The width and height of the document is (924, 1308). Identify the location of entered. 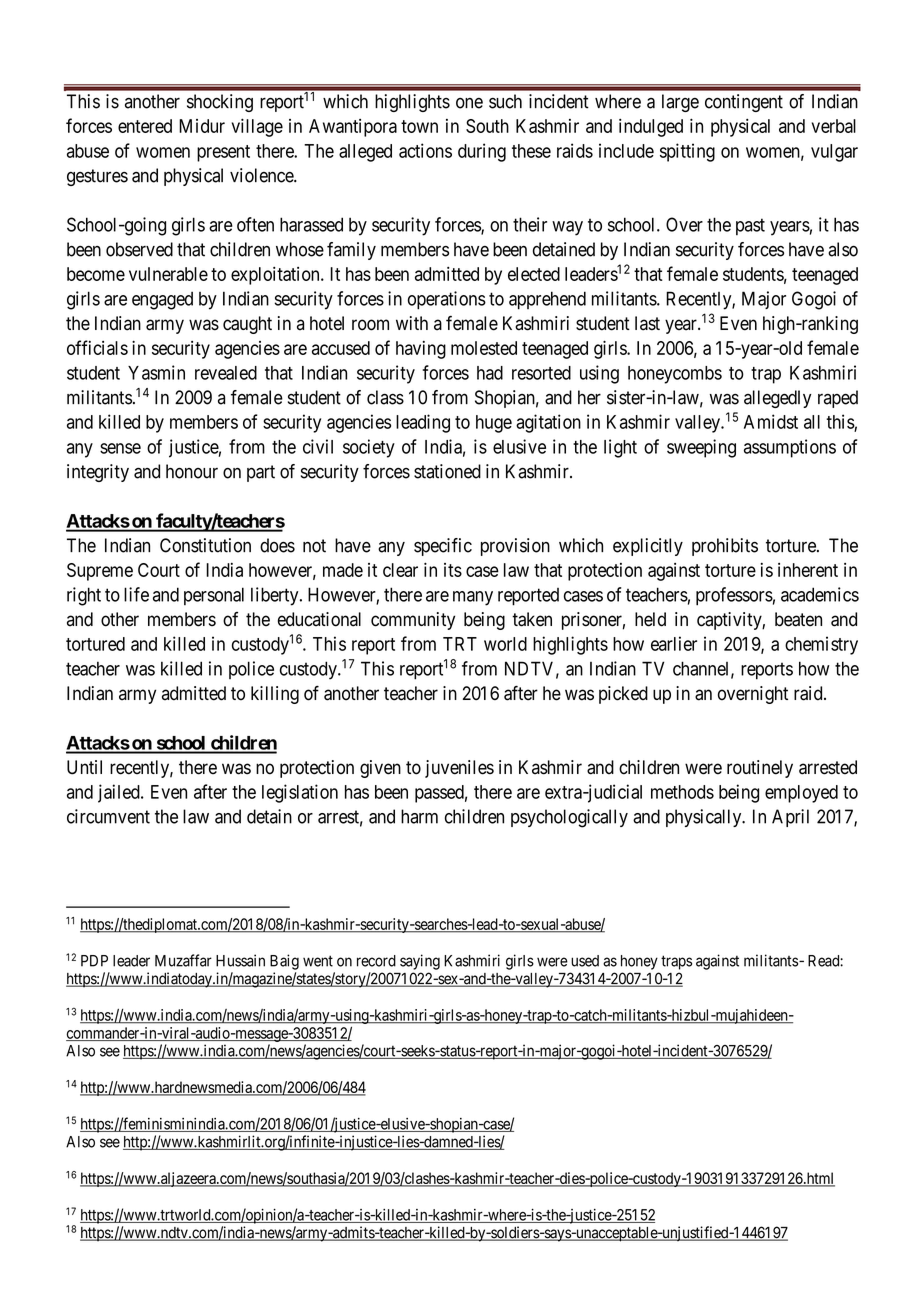
(145, 126).
